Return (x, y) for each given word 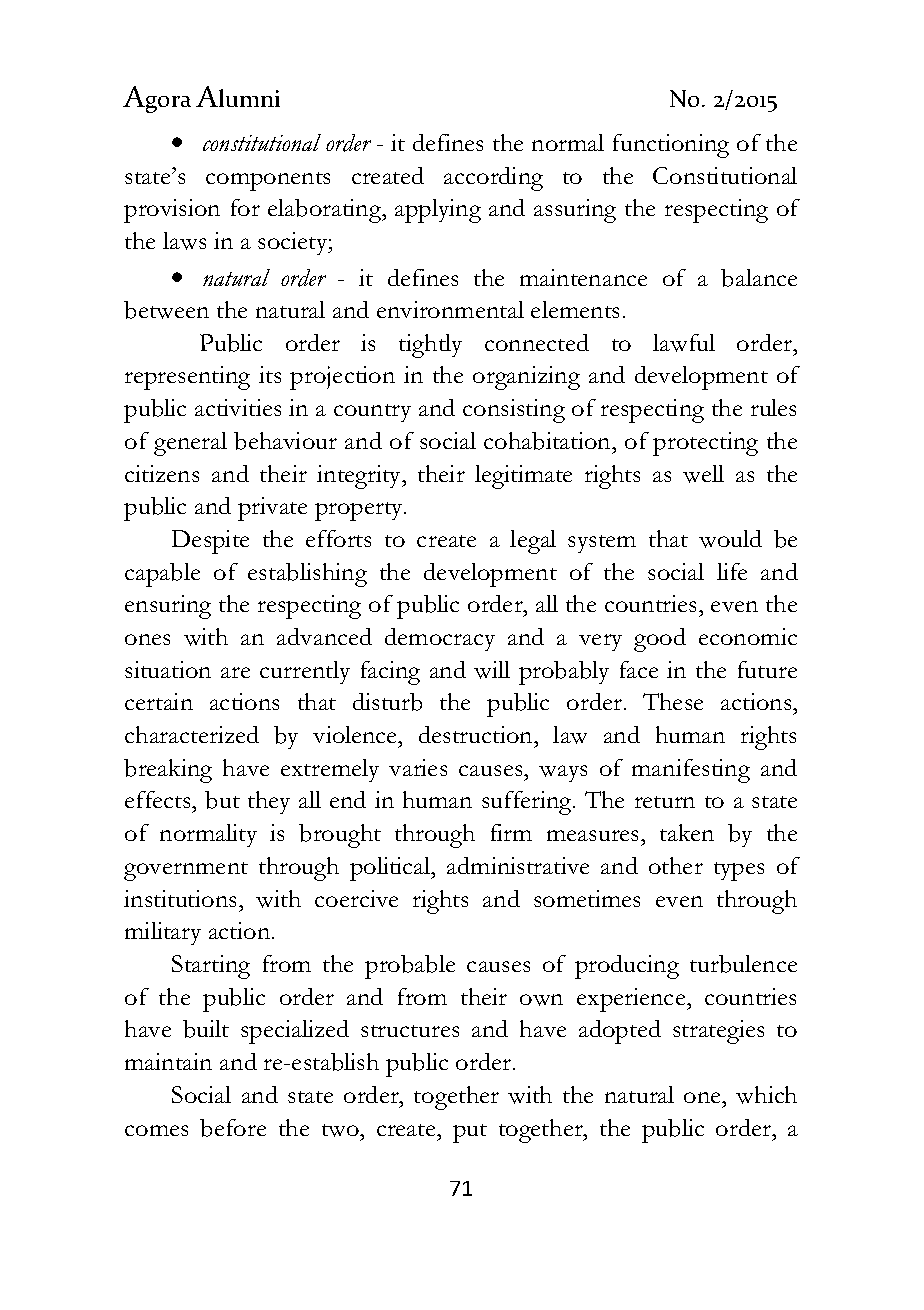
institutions (182, 898)
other (676, 865)
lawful (684, 343)
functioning (671, 146)
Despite (210, 542)
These (673, 701)
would (730, 539)
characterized (192, 734)
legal (533, 542)
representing (187, 378)
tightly (430, 346)
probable (410, 967)
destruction (477, 736)
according (493, 179)
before (233, 1128)
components (268, 181)
